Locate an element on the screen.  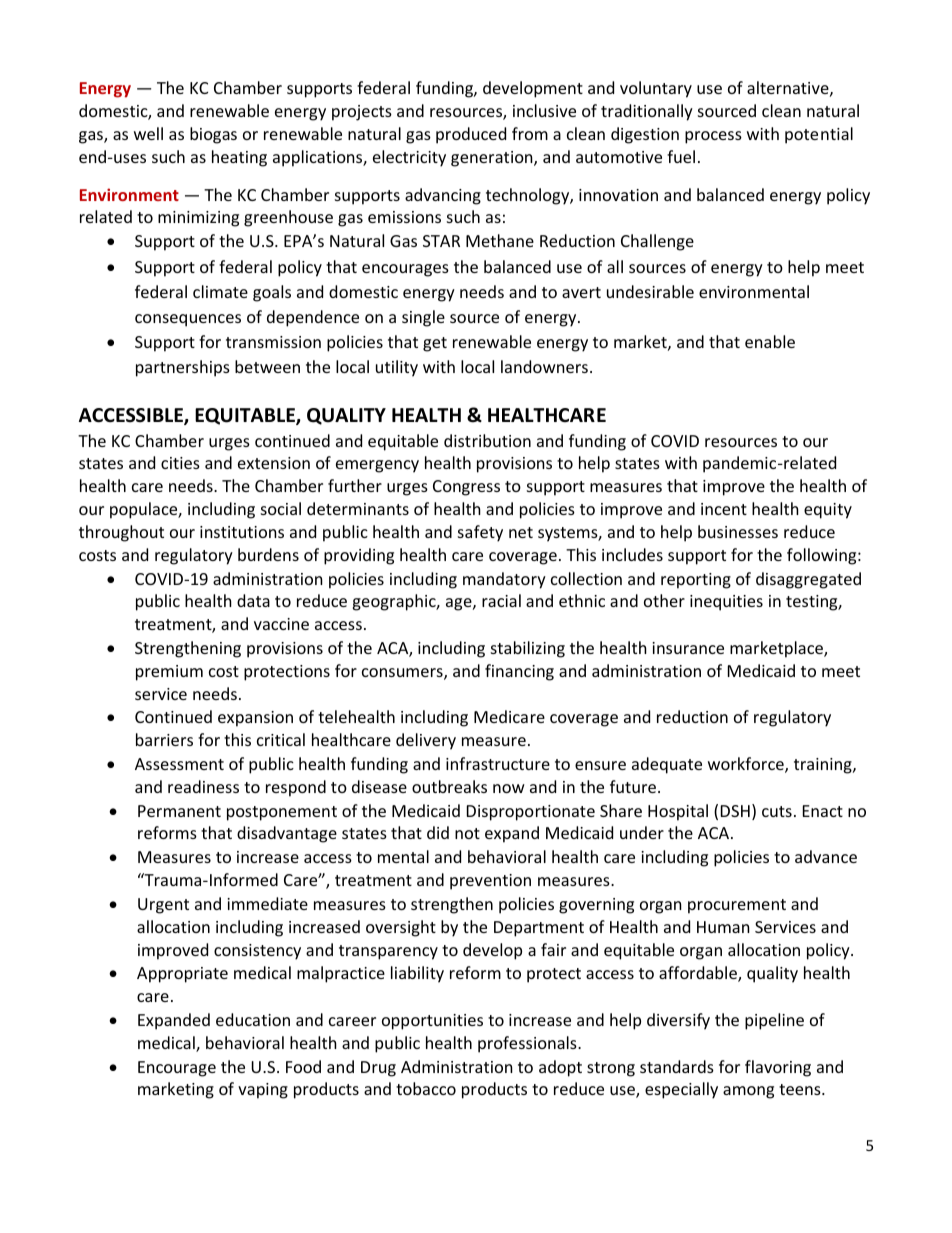
get is located at coordinates (435, 344).
